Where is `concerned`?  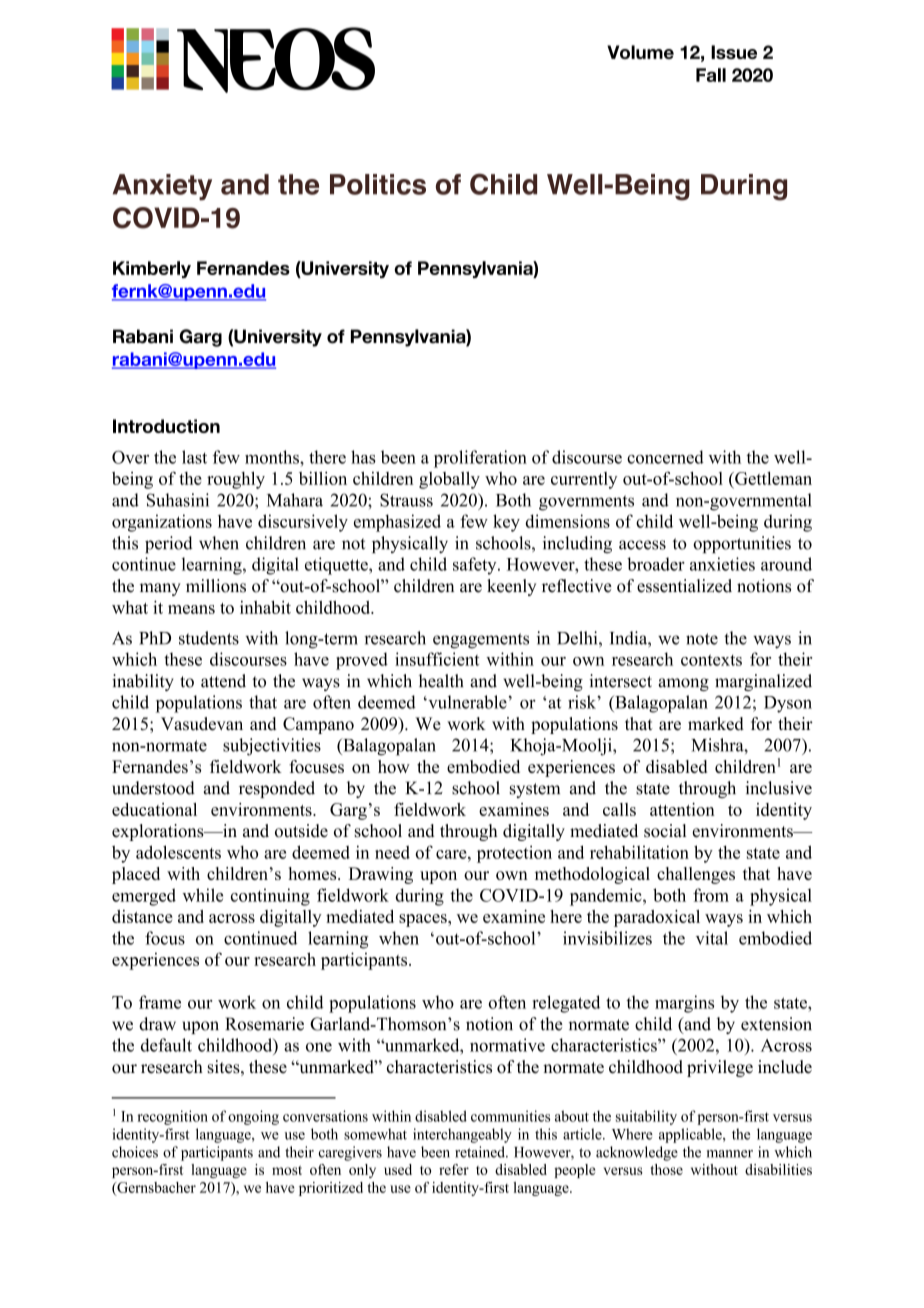
concerned is located at coordinates (665, 457).
